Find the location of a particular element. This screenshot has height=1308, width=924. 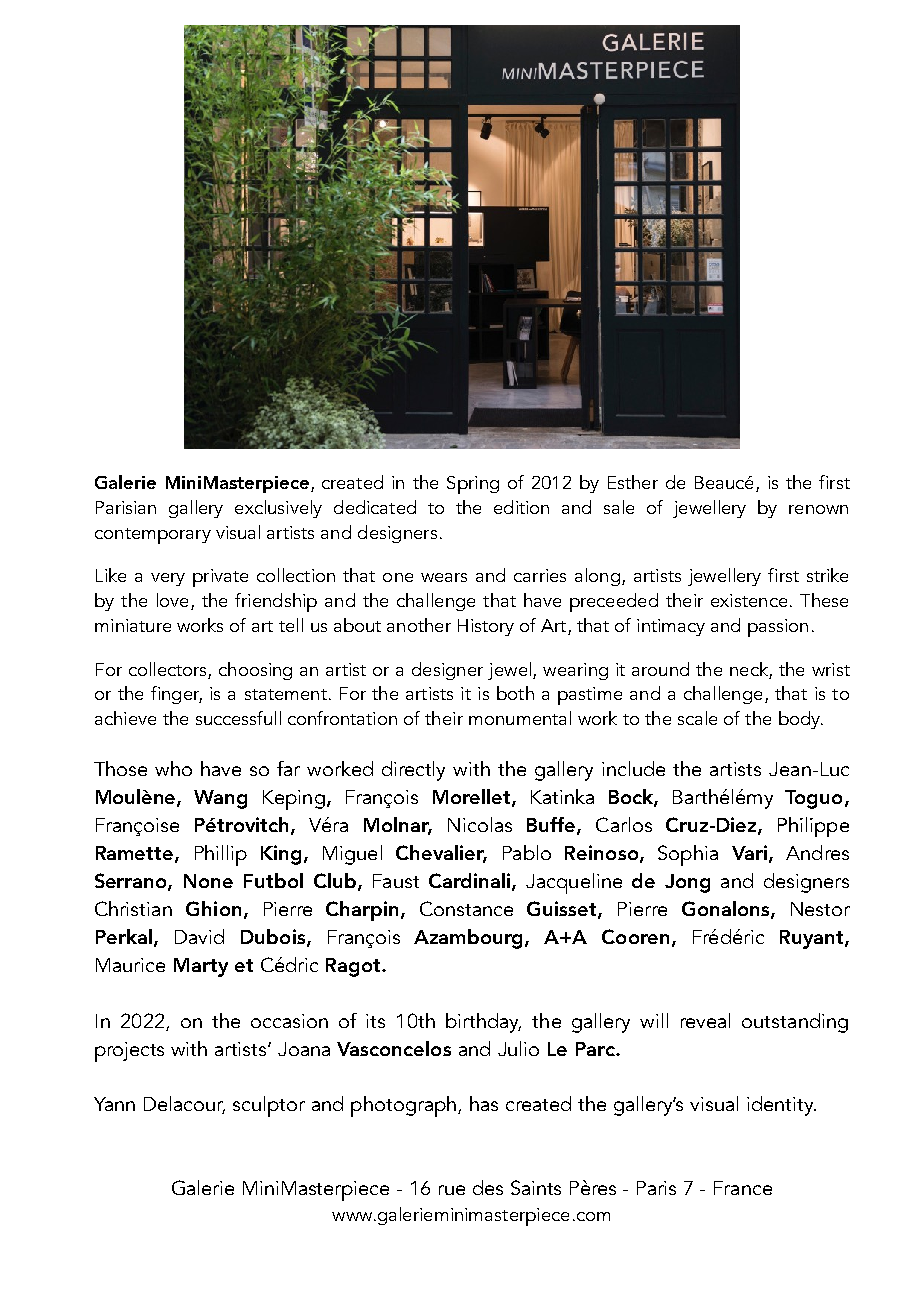

scale is located at coordinates (697, 718).
